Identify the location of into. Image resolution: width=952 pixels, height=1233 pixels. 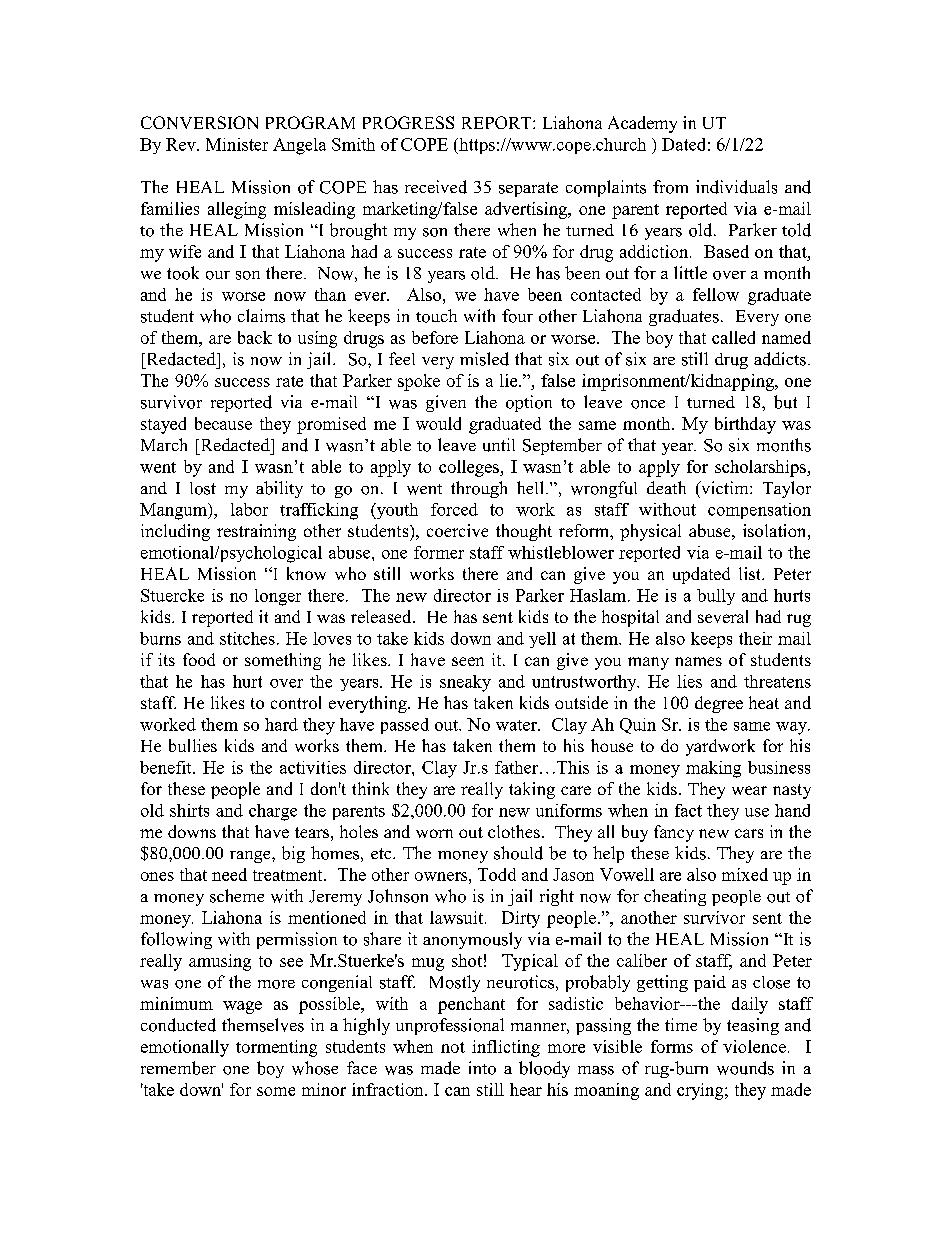
(482, 1068).
